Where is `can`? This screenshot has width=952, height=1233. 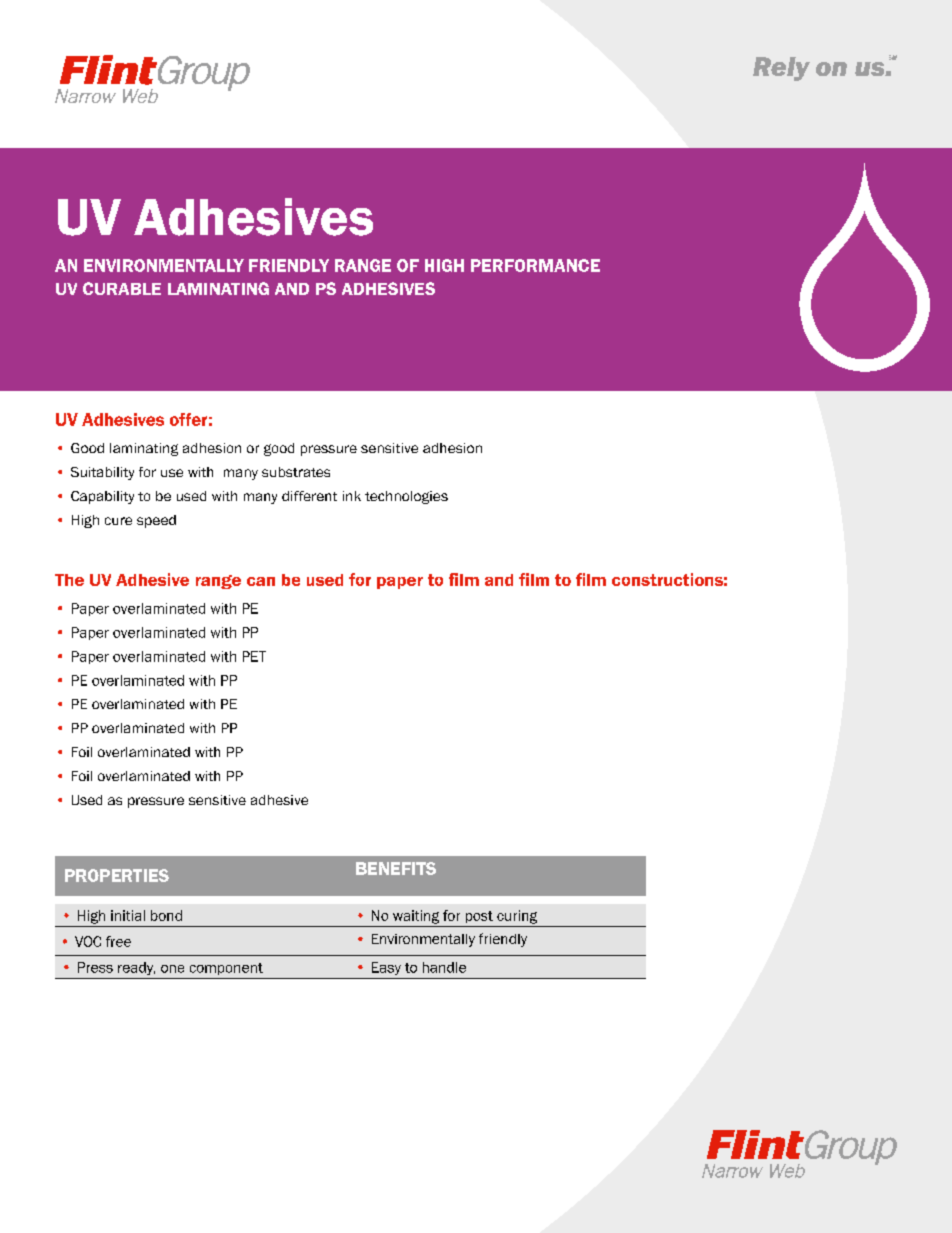 can is located at coordinates (261, 581).
